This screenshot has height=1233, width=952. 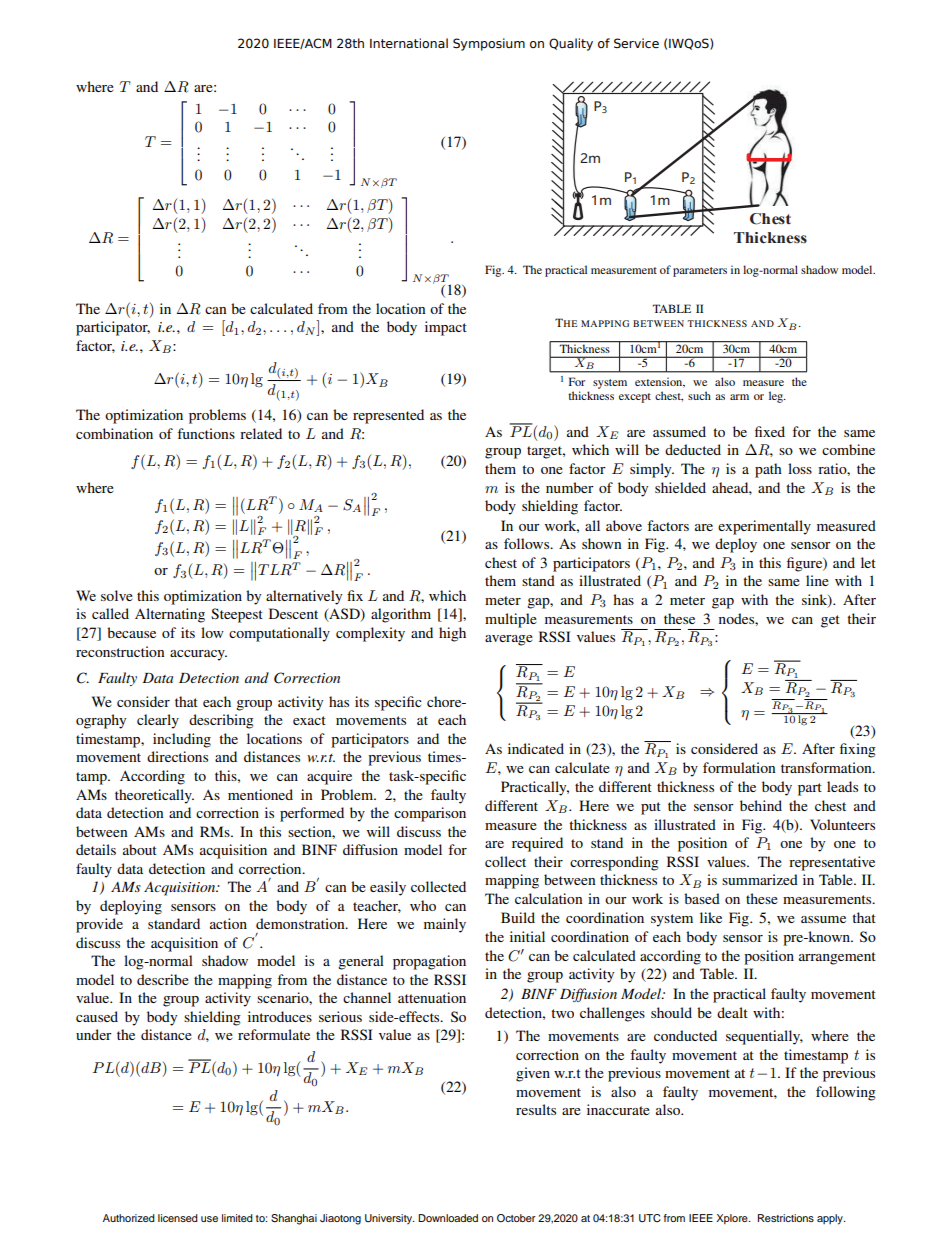 What do you see at coordinates (786, 1218) in the screenshot?
I see `Restrictions` at bounding box center [786, 1218].
